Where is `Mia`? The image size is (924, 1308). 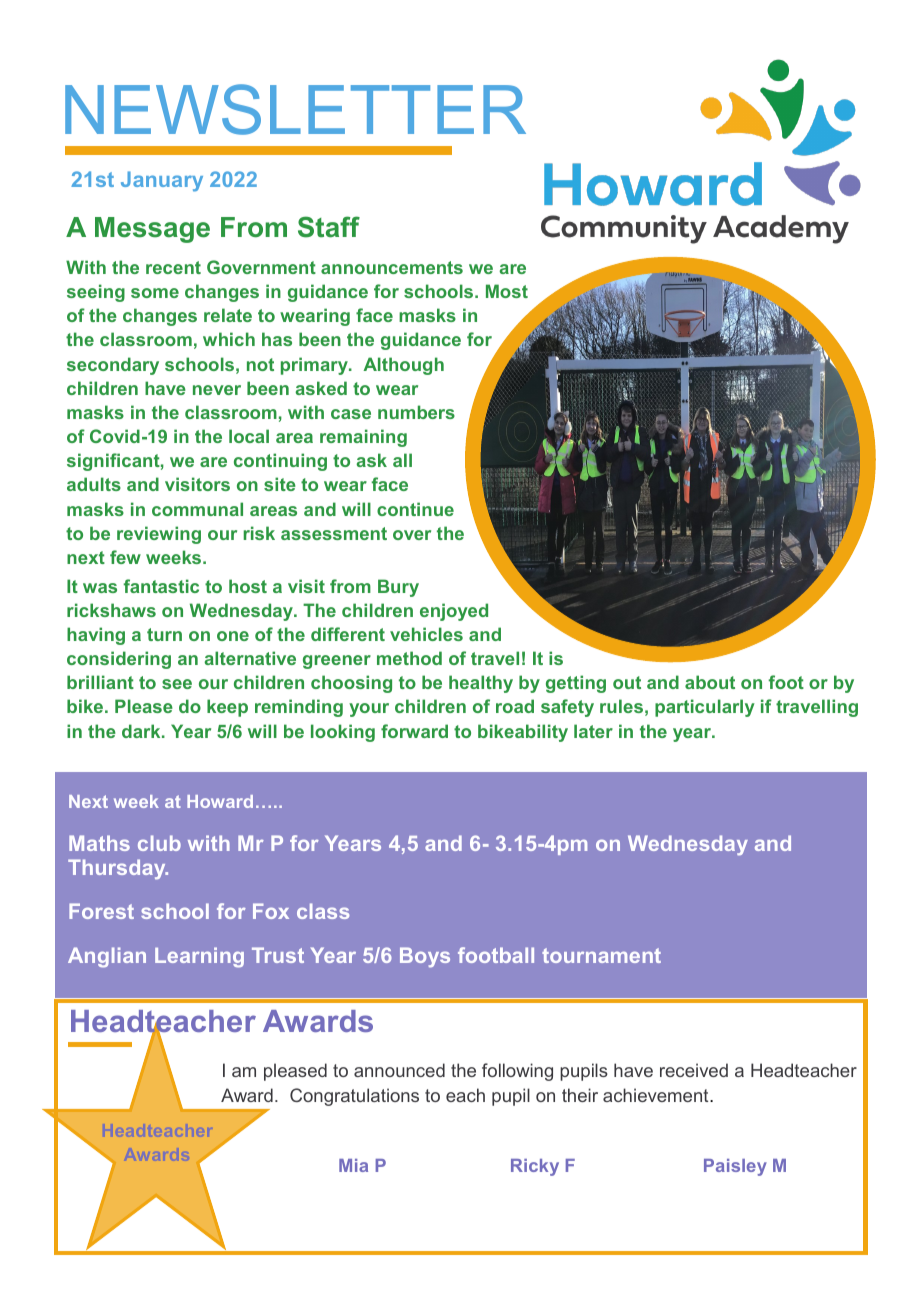 Mia is located at coordinates (353, 1165).
